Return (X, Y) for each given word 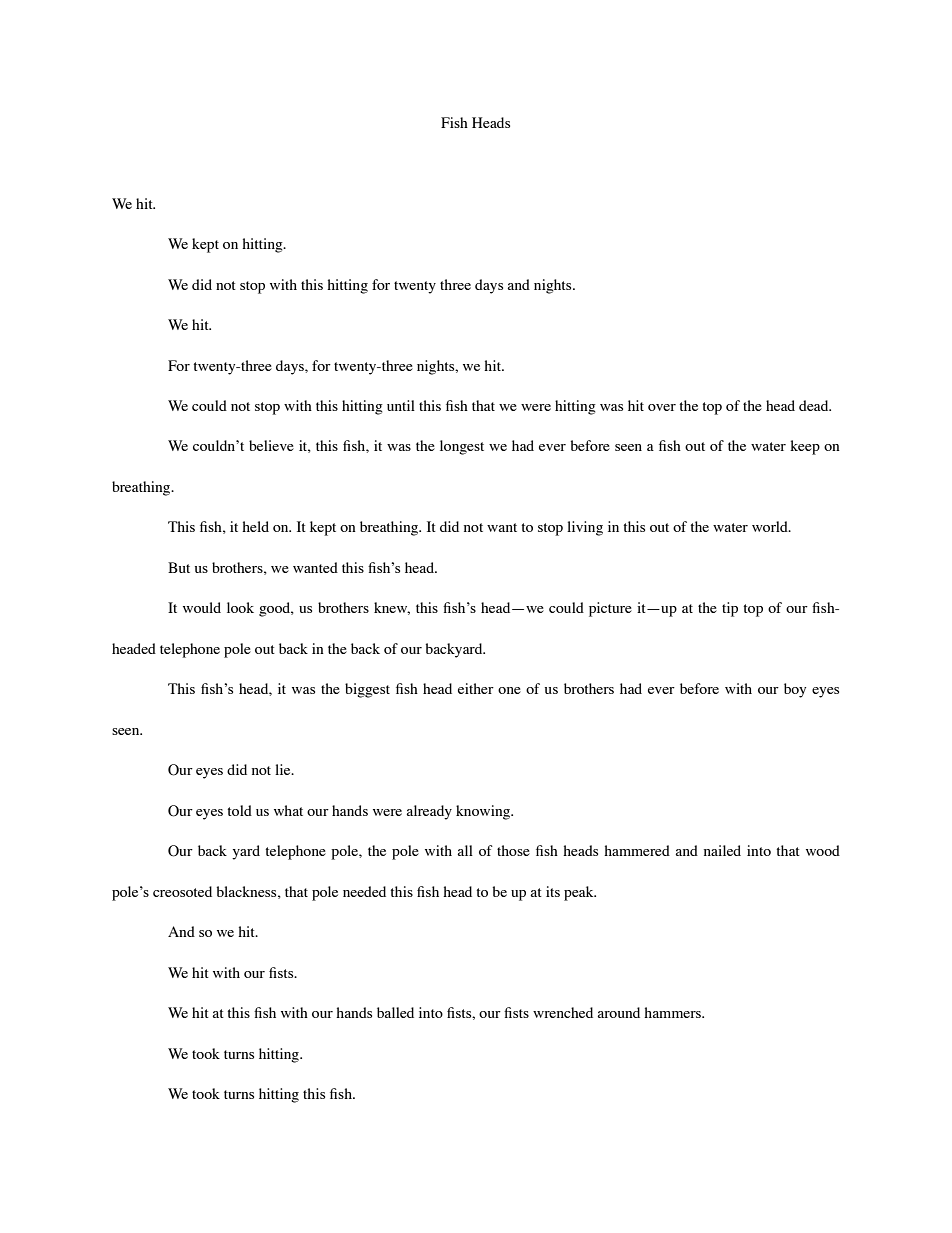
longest (462, 447)
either (476, 688)
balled (395, 1012)
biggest (367, 690)
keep (805, 447)
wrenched (563, 1012)
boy (795, 690)
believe (271, 445)
